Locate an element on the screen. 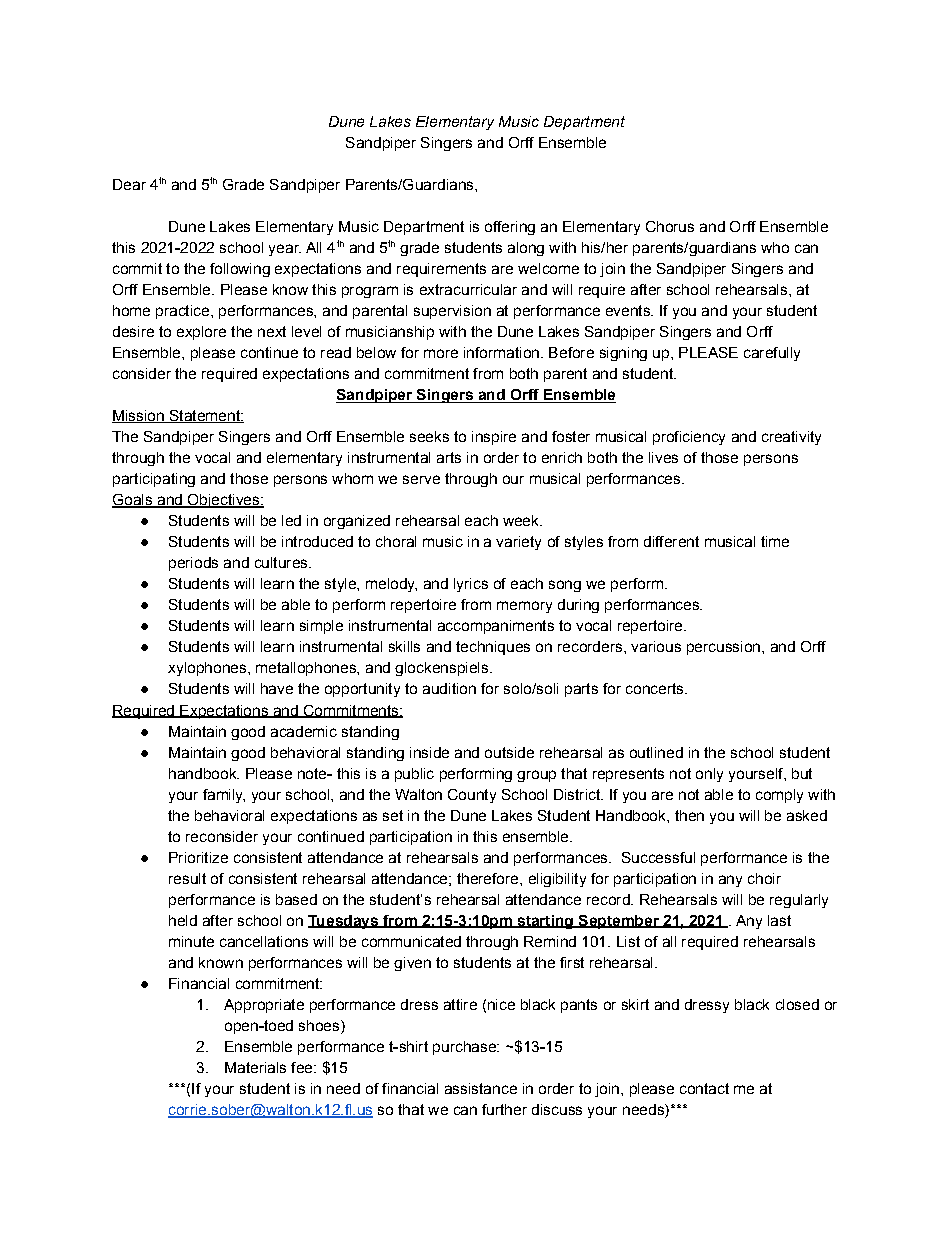  assistance is located at coordinates (481, 1088).
